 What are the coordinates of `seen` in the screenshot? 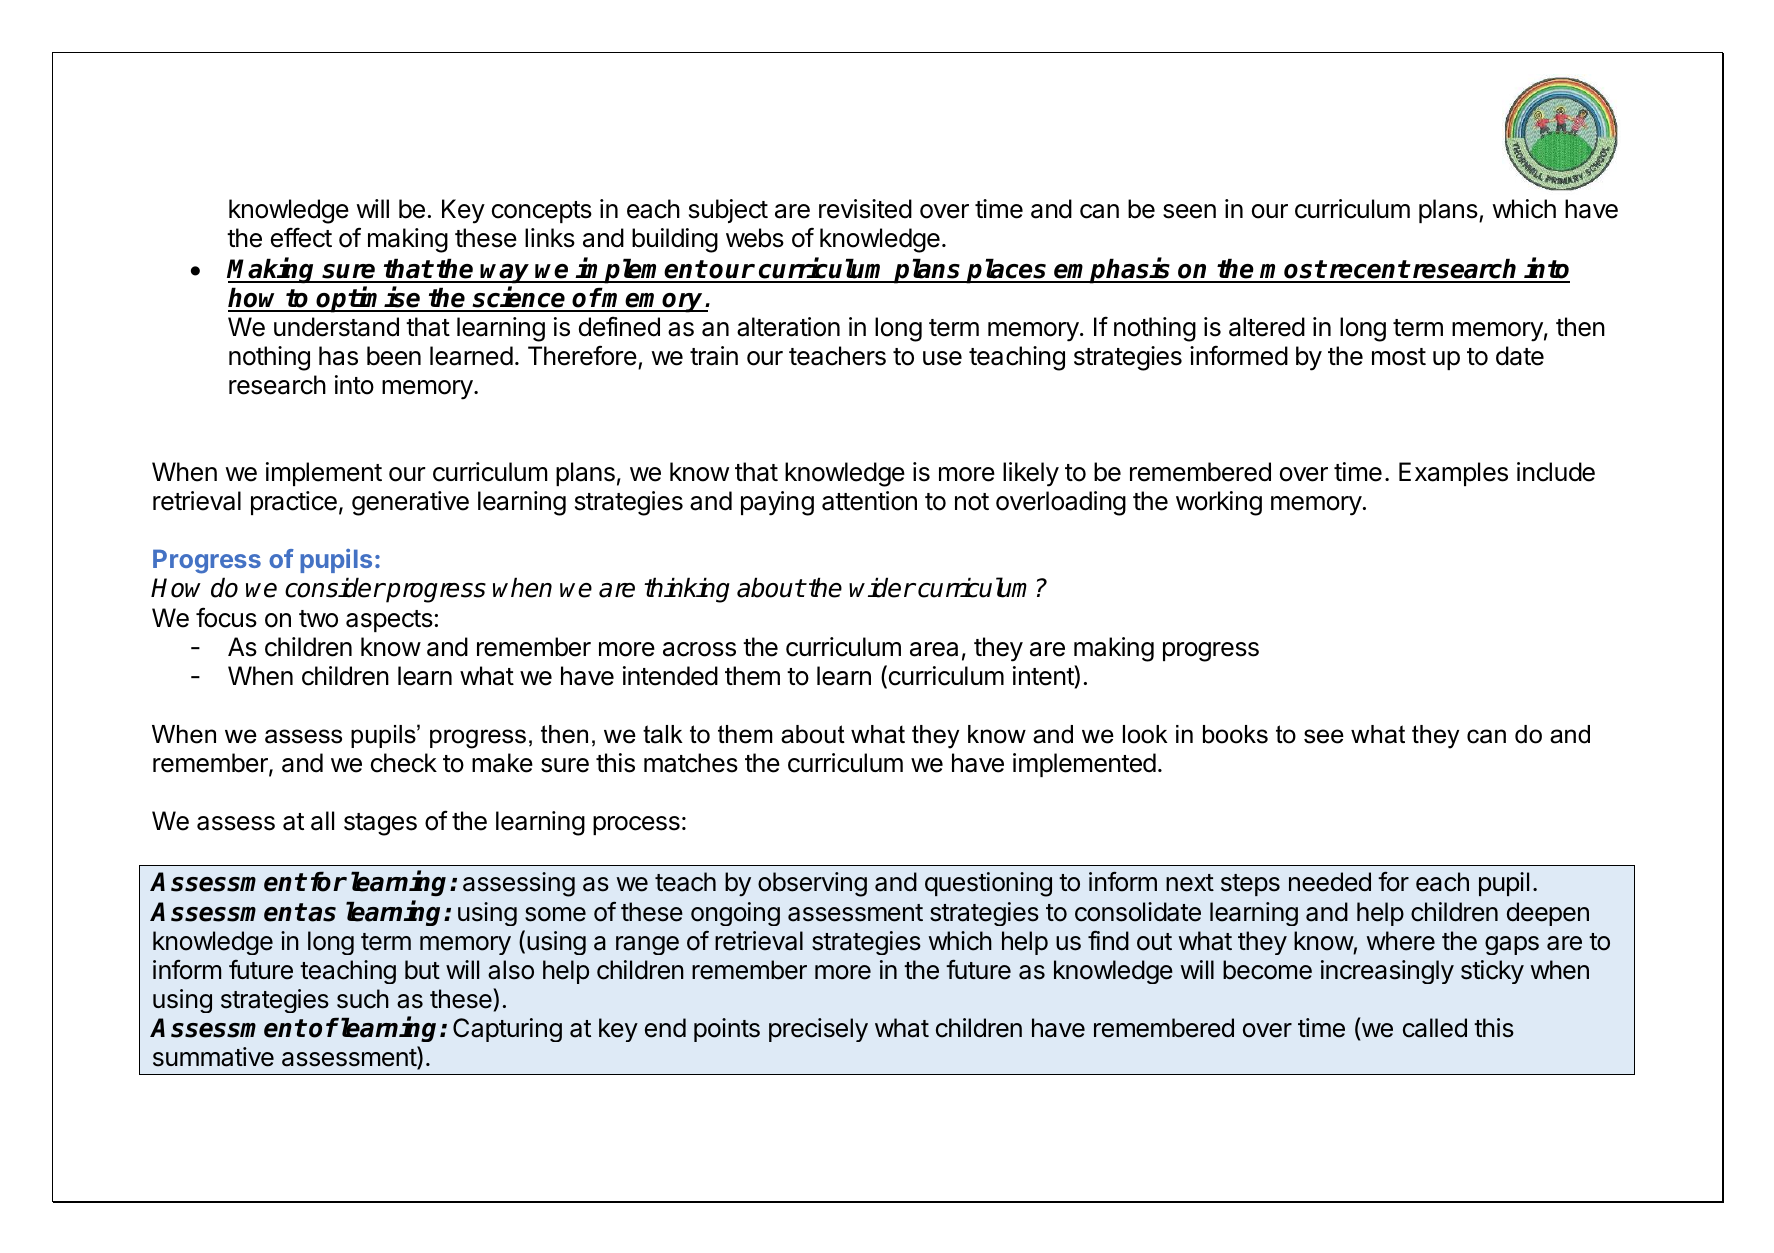 It's located at (1189, 211).
